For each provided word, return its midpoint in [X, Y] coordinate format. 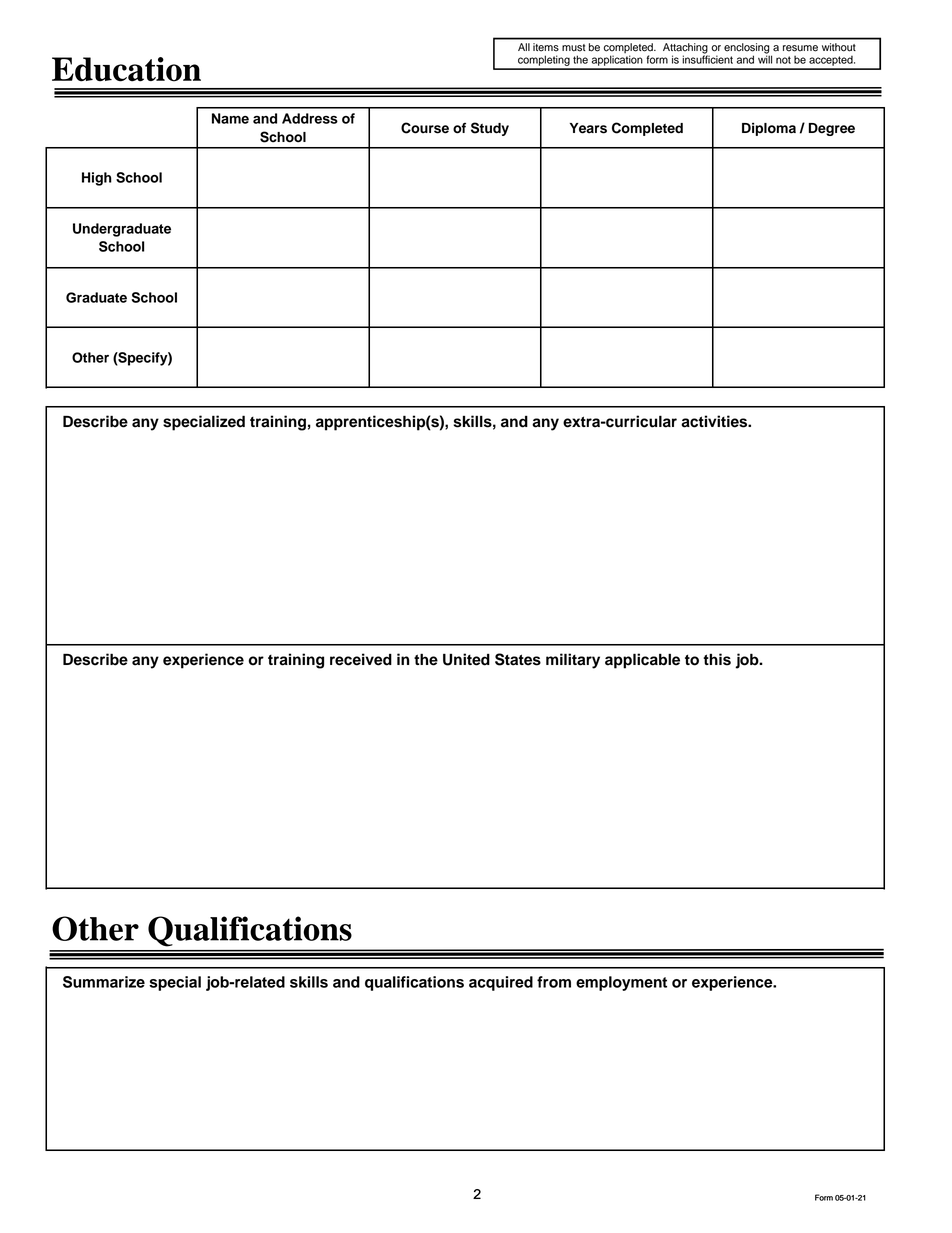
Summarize [104, 982]
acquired [501, 983]
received [361, 659]
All [524, 47]
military [573, 661]
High [97, 179]
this [717, 659]
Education [126, 69]
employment [621, 983]
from [554, 982]
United [466, 659]
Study [490, 129]
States [518, 659]
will [765, 58]
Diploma [769, 129]
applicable [642, 661]
